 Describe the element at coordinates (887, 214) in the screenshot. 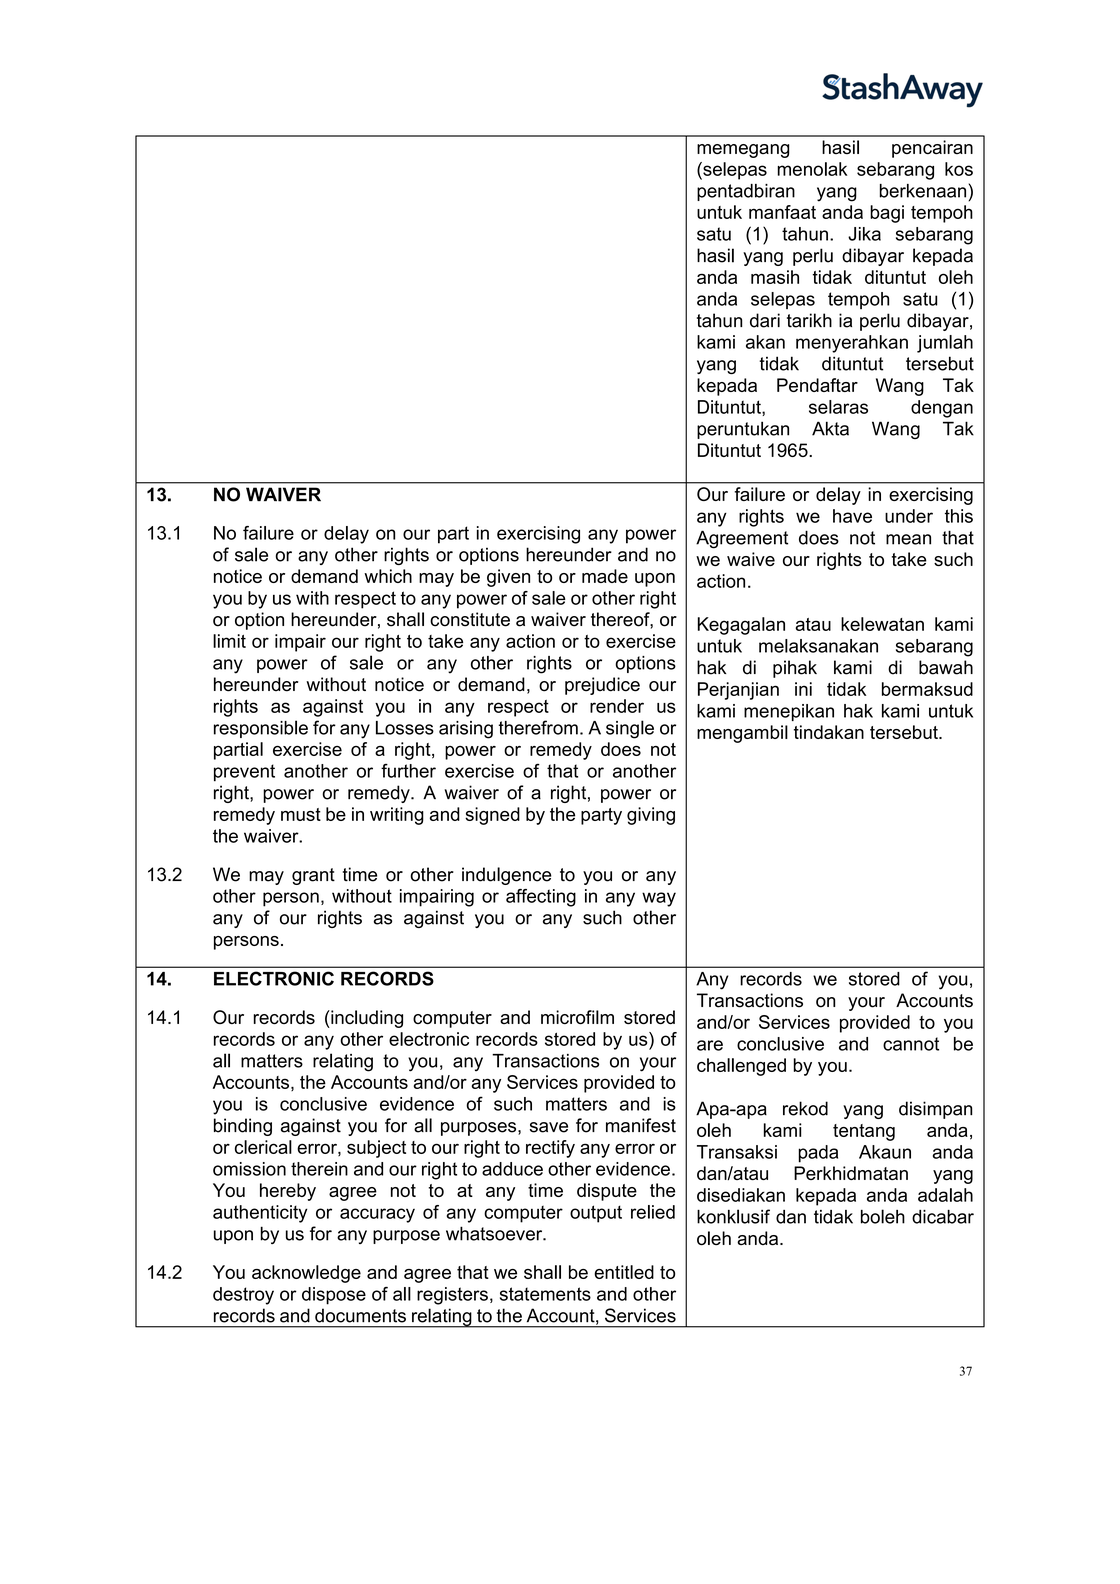

I see `bagi` at that location.
